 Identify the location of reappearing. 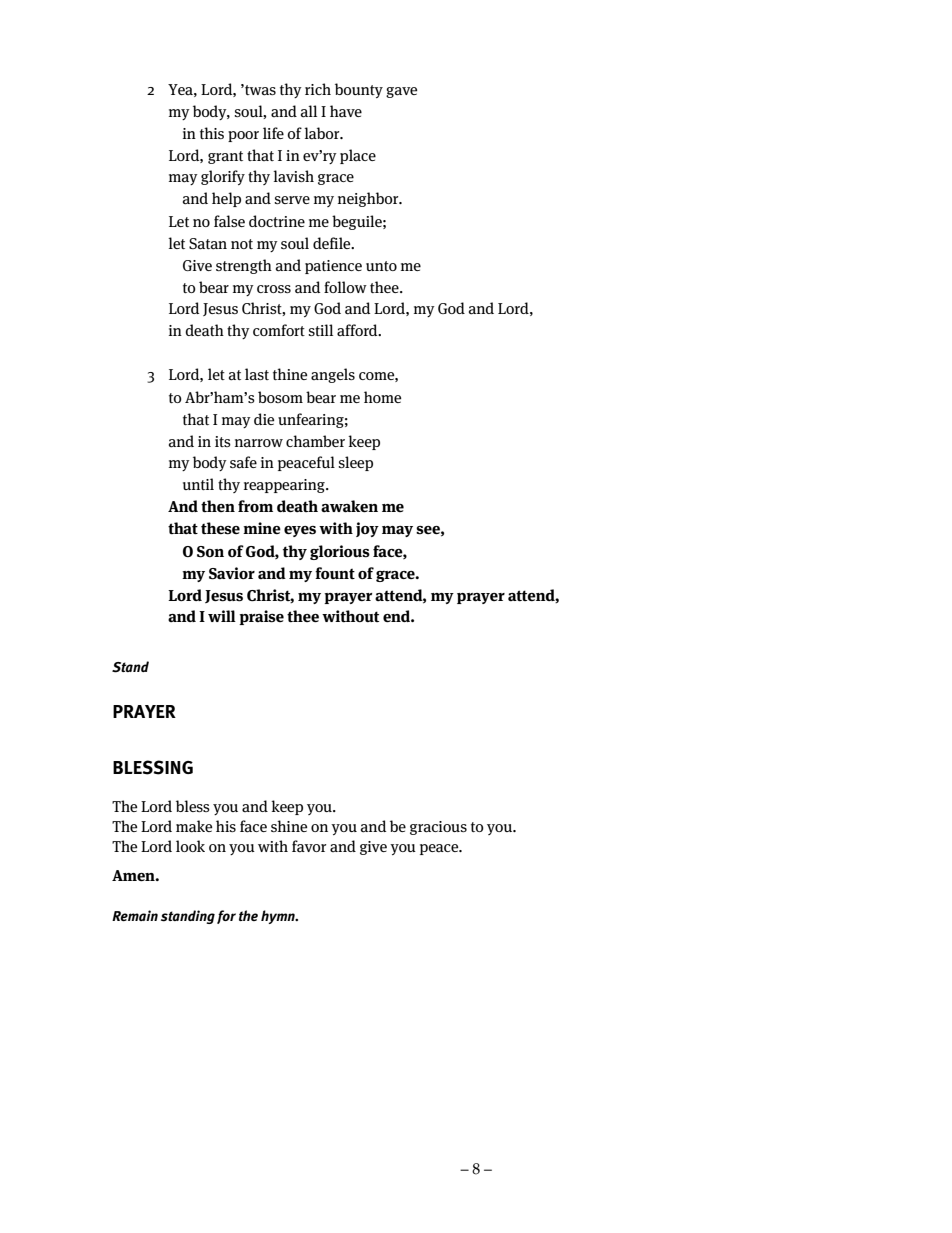
(285, 486).
